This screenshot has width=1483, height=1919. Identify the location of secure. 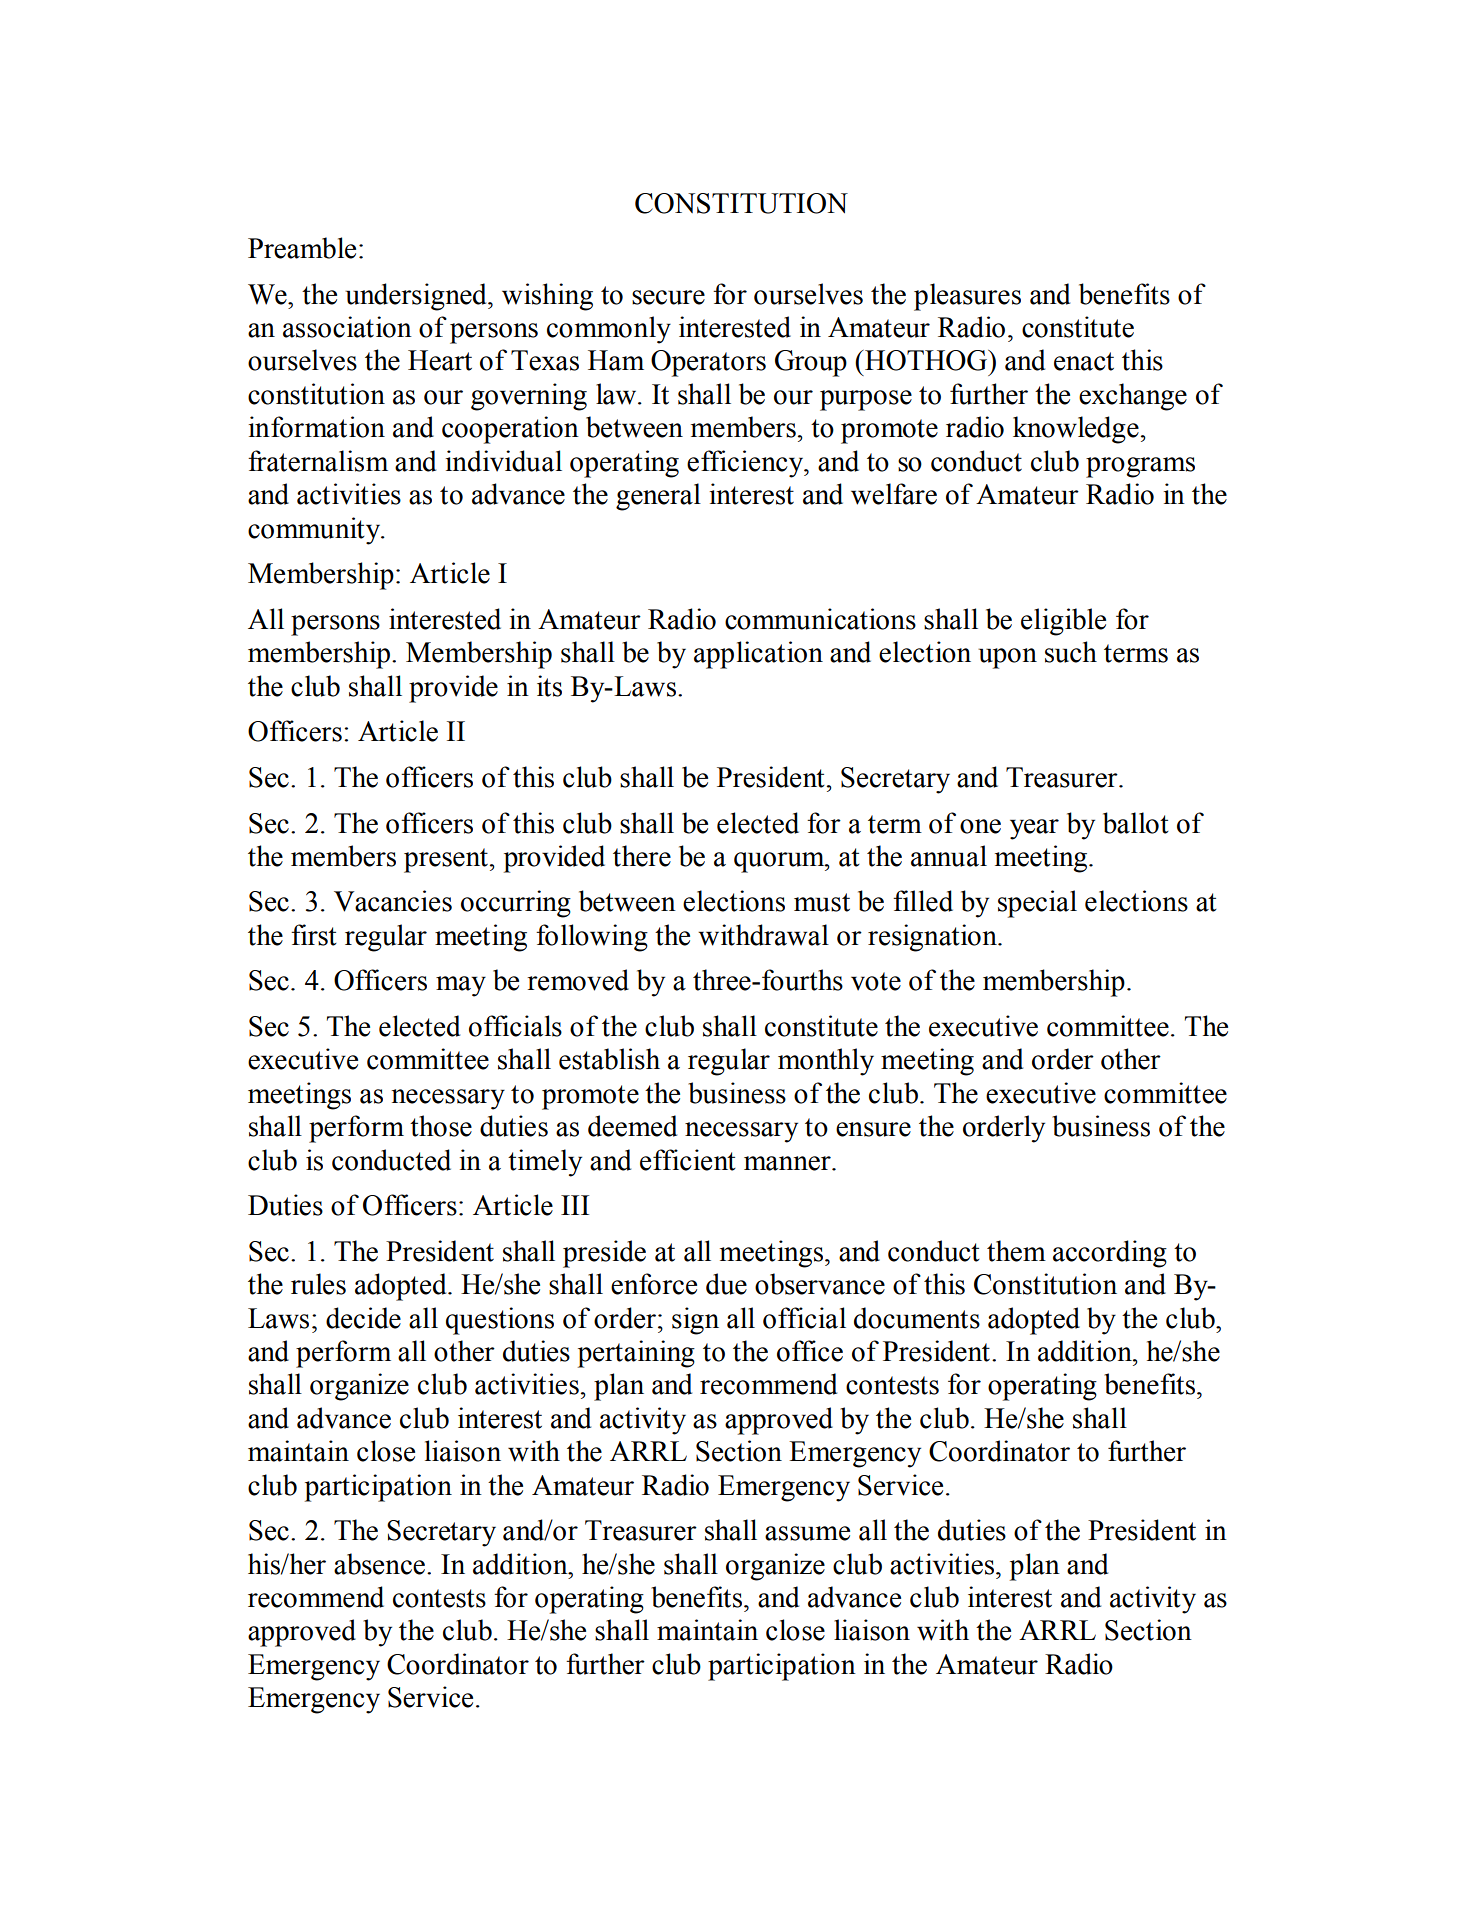
(668, 297).
